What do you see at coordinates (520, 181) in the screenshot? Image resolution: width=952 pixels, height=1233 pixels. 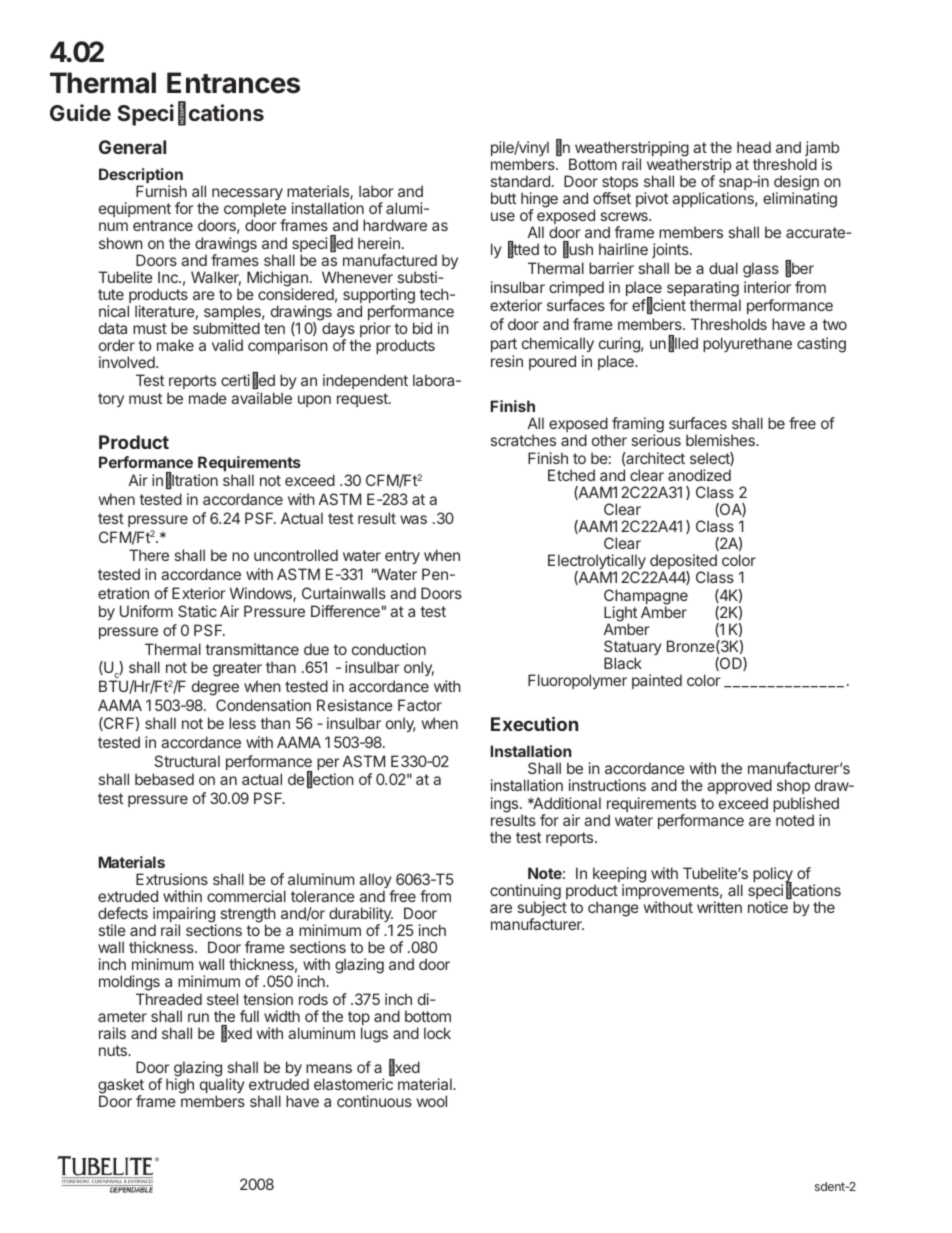 I see `standard` at bounding box center [520, 181].
